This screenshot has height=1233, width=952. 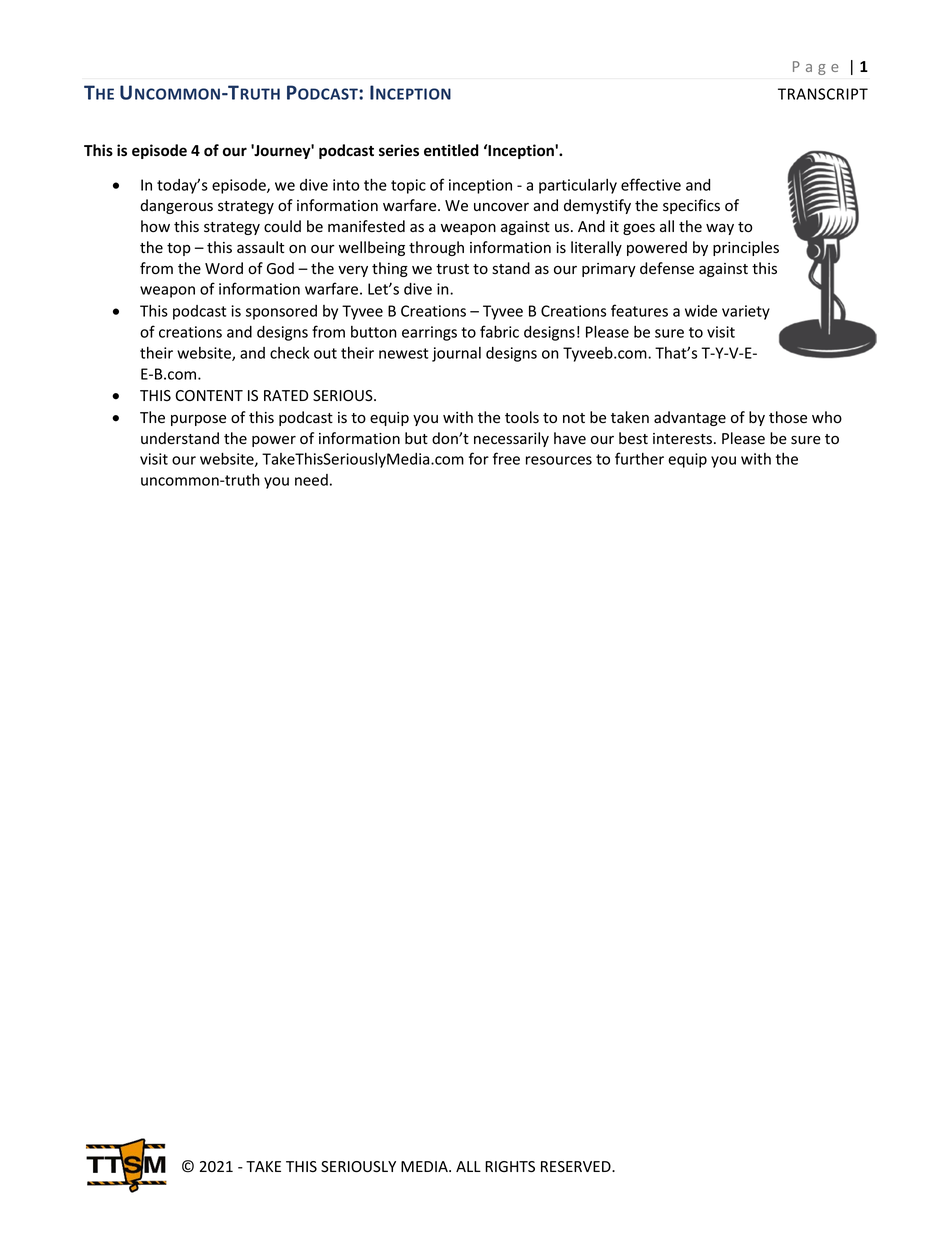 What do you see at coordinates (510, 1167) in the screenshot?
I see `RIGHTS` at bounding box center [510, 1167].
